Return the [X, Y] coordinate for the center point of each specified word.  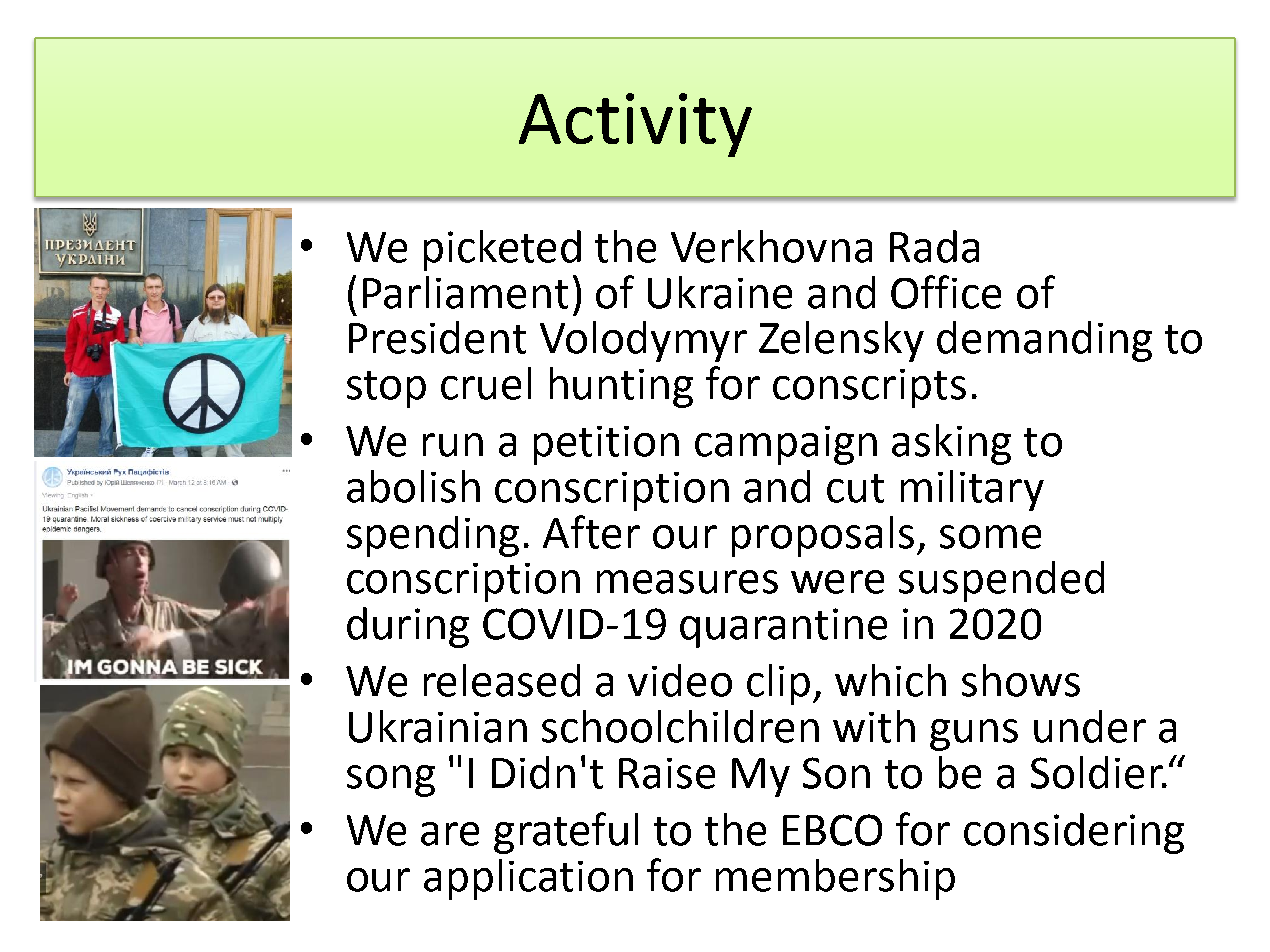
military [972, 490]
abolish [413, 486]
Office [946, 292]
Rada [934, 246]
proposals [823, 536]
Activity [635, 125]
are [450, 834]
